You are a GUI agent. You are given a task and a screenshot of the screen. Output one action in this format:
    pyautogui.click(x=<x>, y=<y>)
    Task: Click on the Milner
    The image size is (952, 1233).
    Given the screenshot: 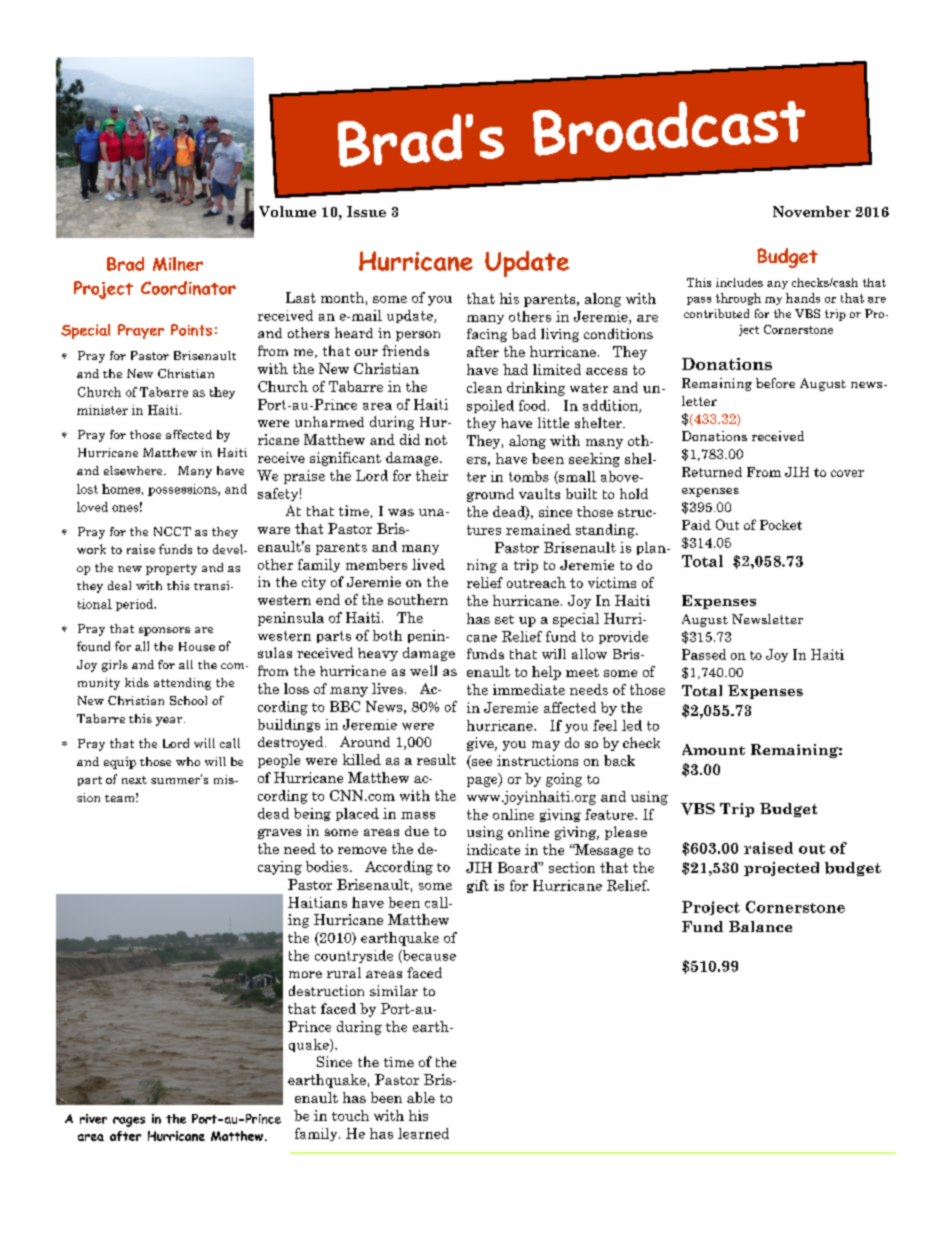 What is the action you would take?
    pyautogui.click(x=178, y=264)
